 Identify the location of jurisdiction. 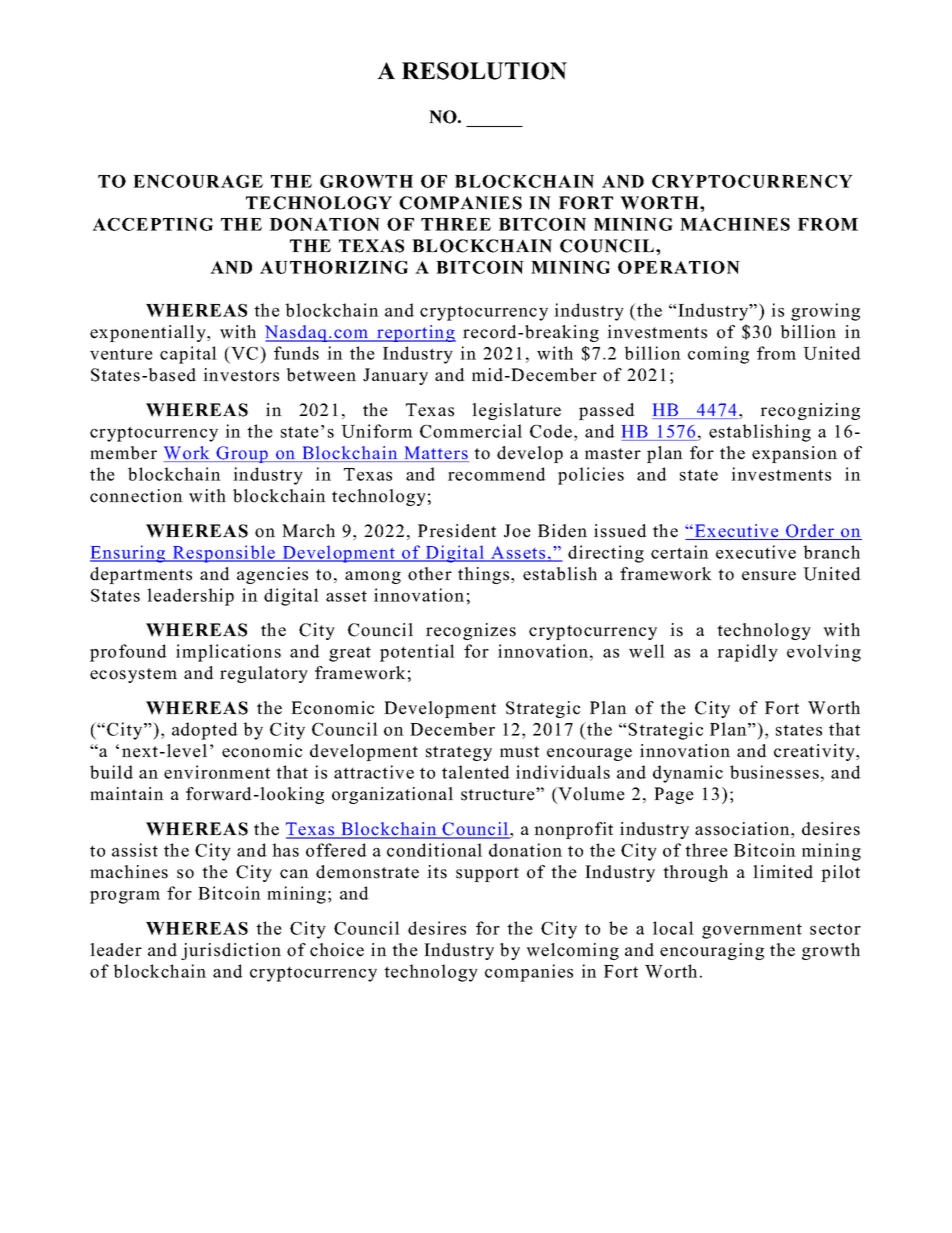
(231, 951).
